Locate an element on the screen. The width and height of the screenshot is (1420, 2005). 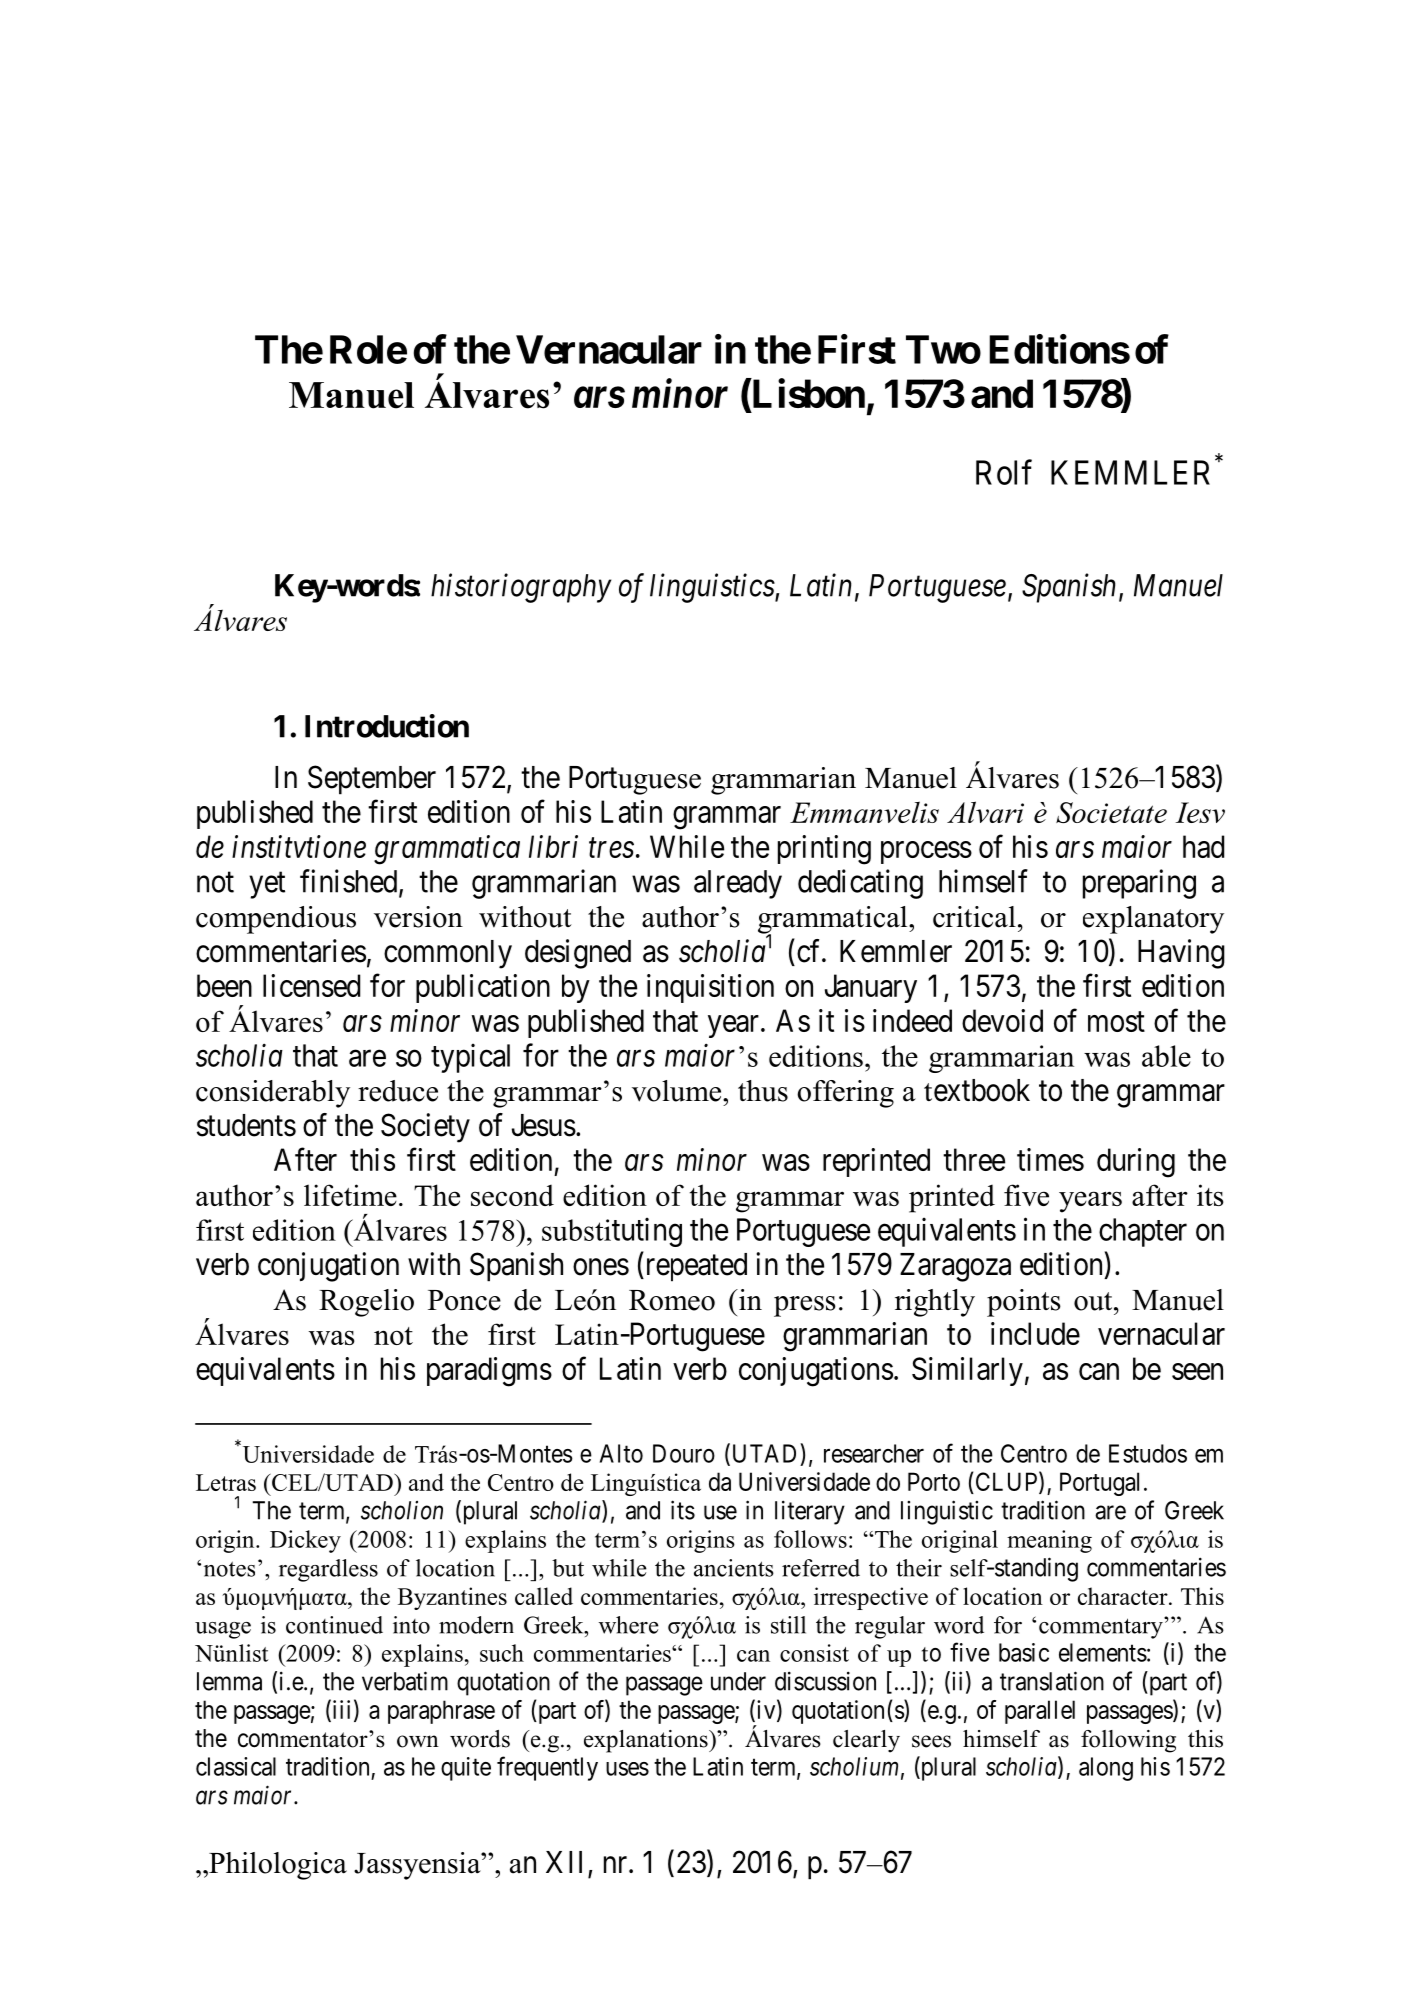
along is located at coordinates (1106, 1769).
